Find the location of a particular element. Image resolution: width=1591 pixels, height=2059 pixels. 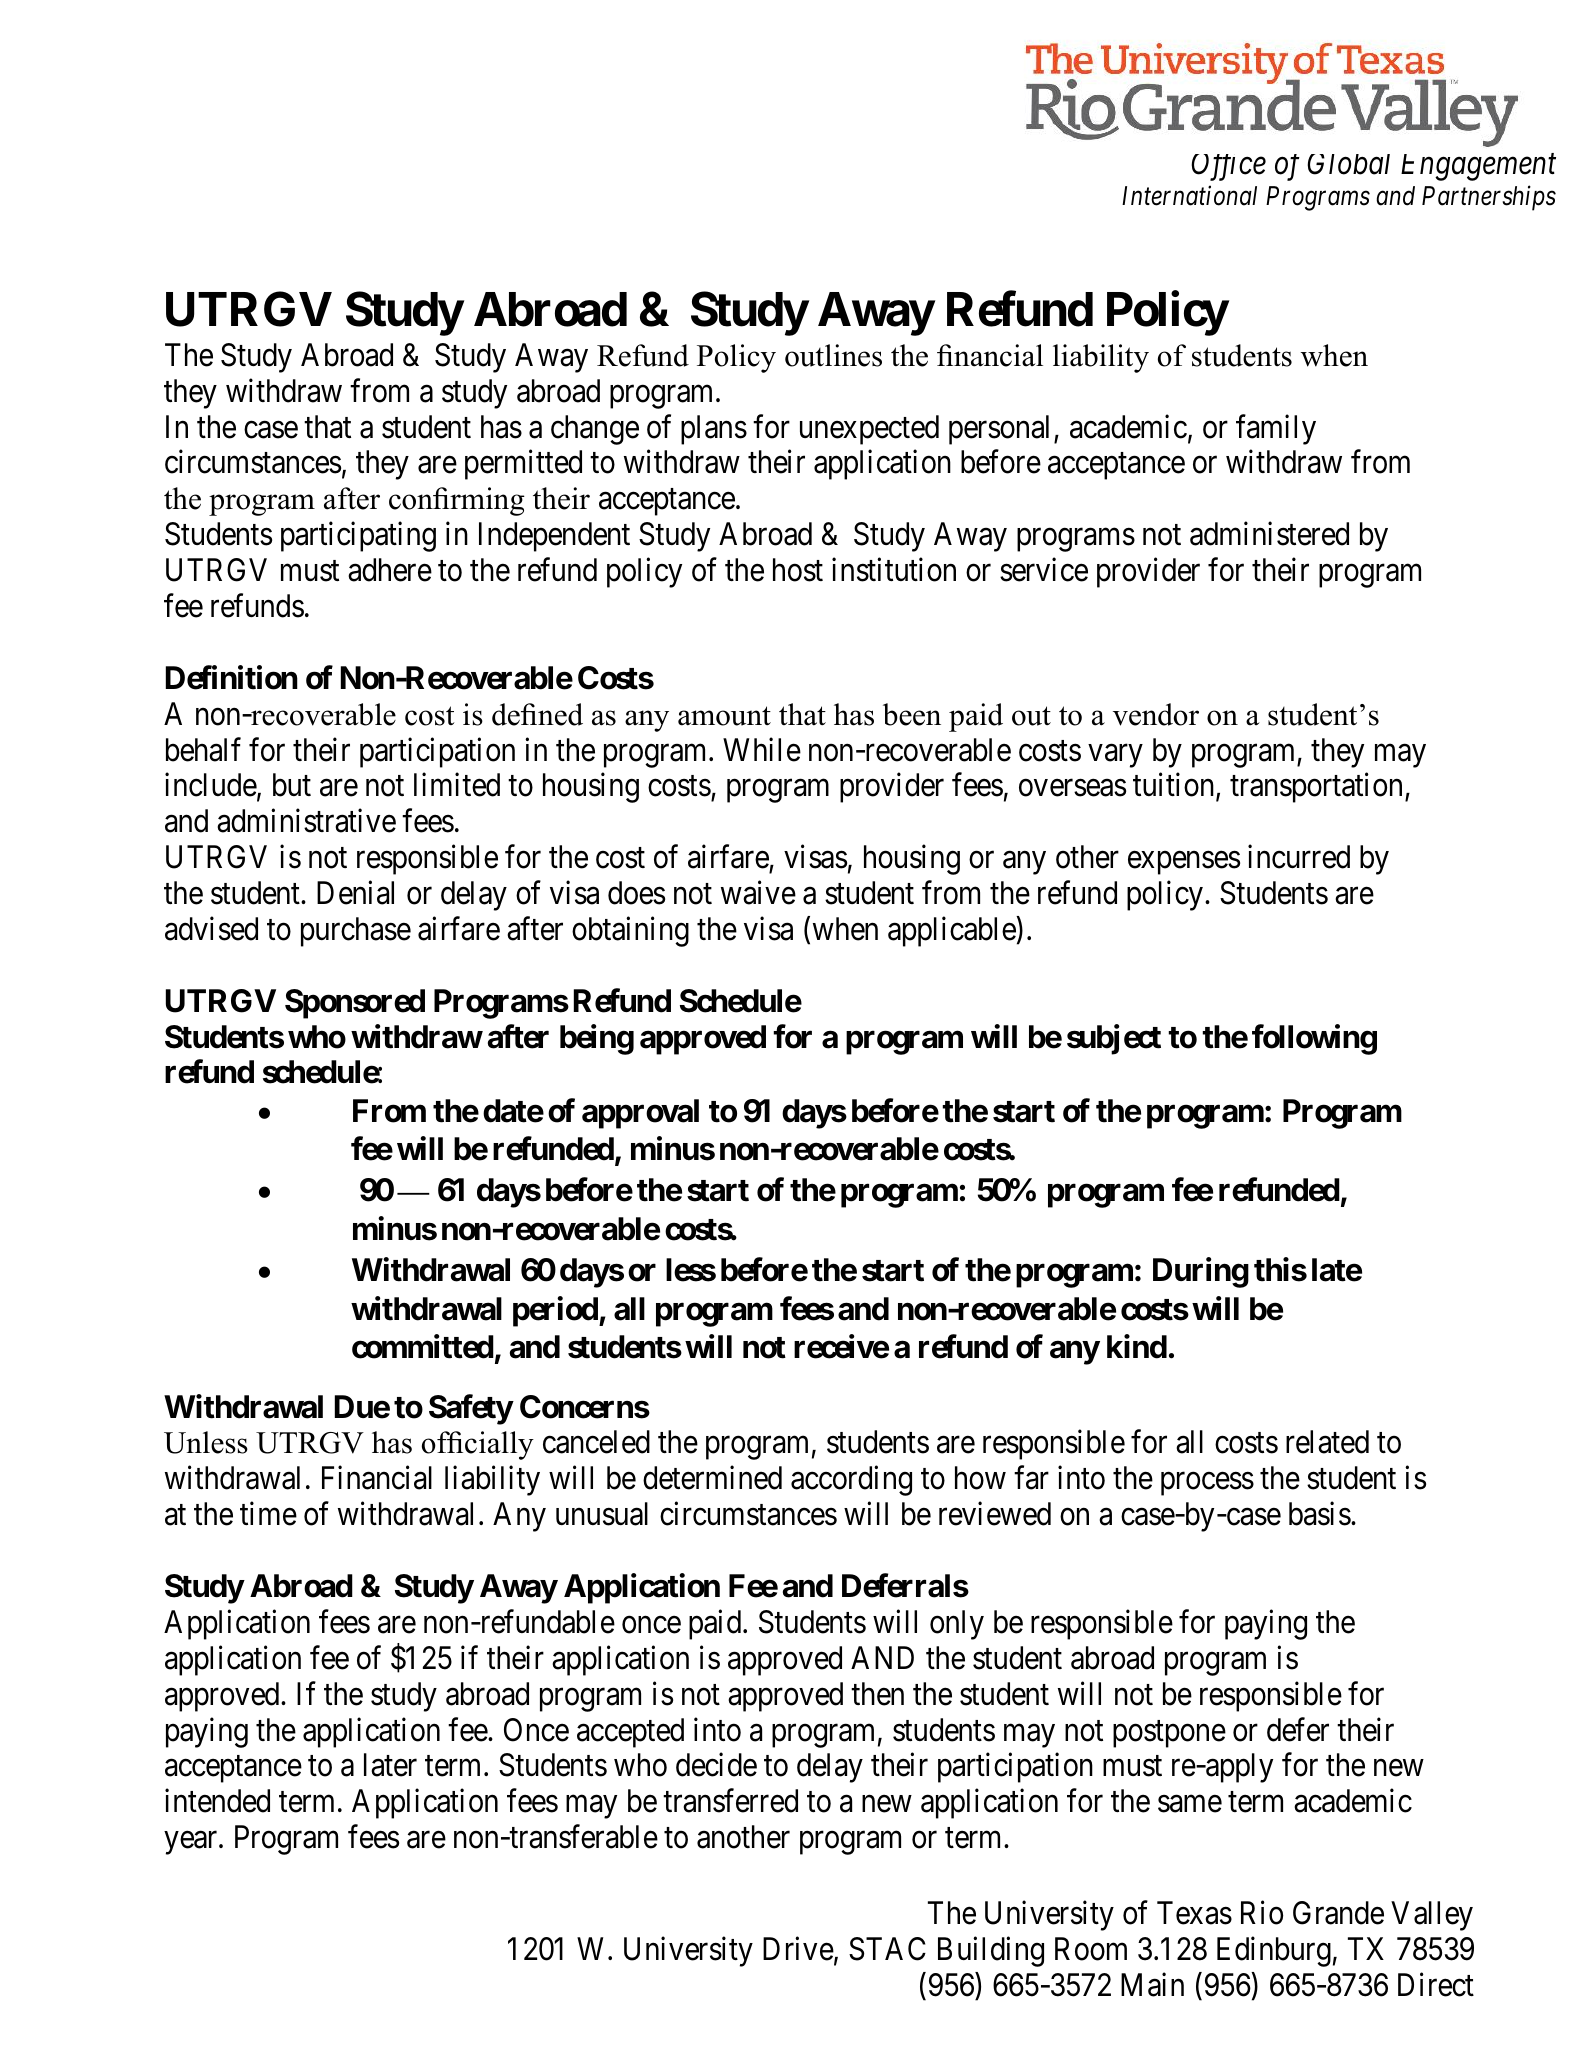

change is located at coordinates (595, 430).
